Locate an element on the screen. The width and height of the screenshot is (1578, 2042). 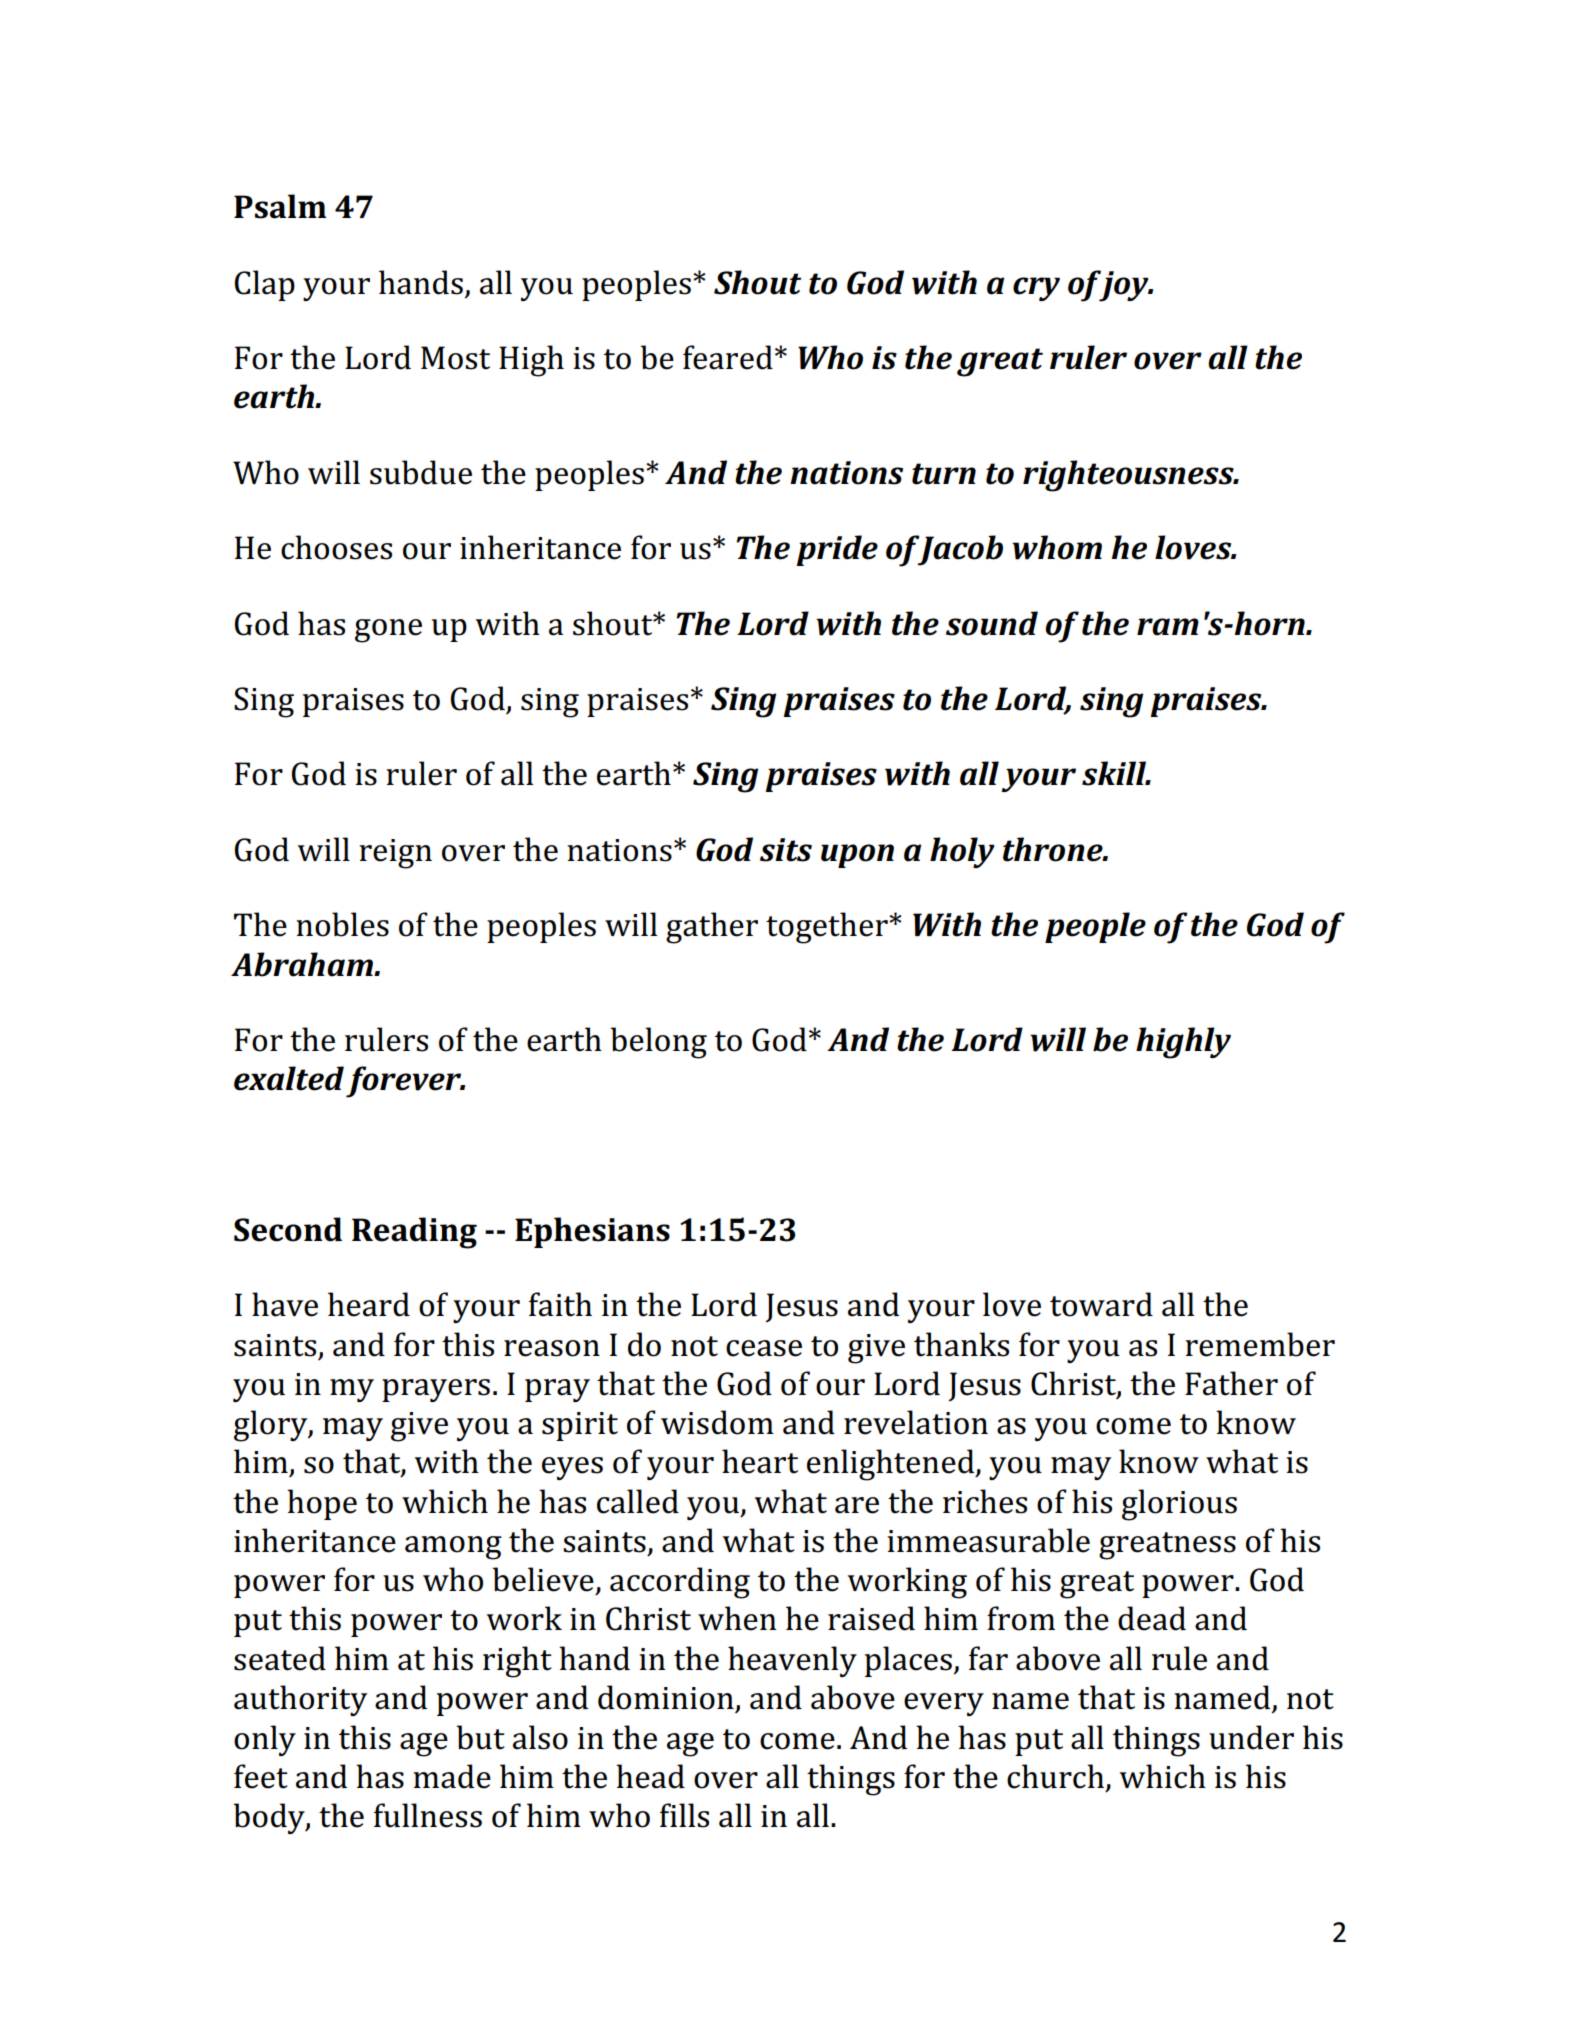
joy is located at coordinates (1124, 286).
